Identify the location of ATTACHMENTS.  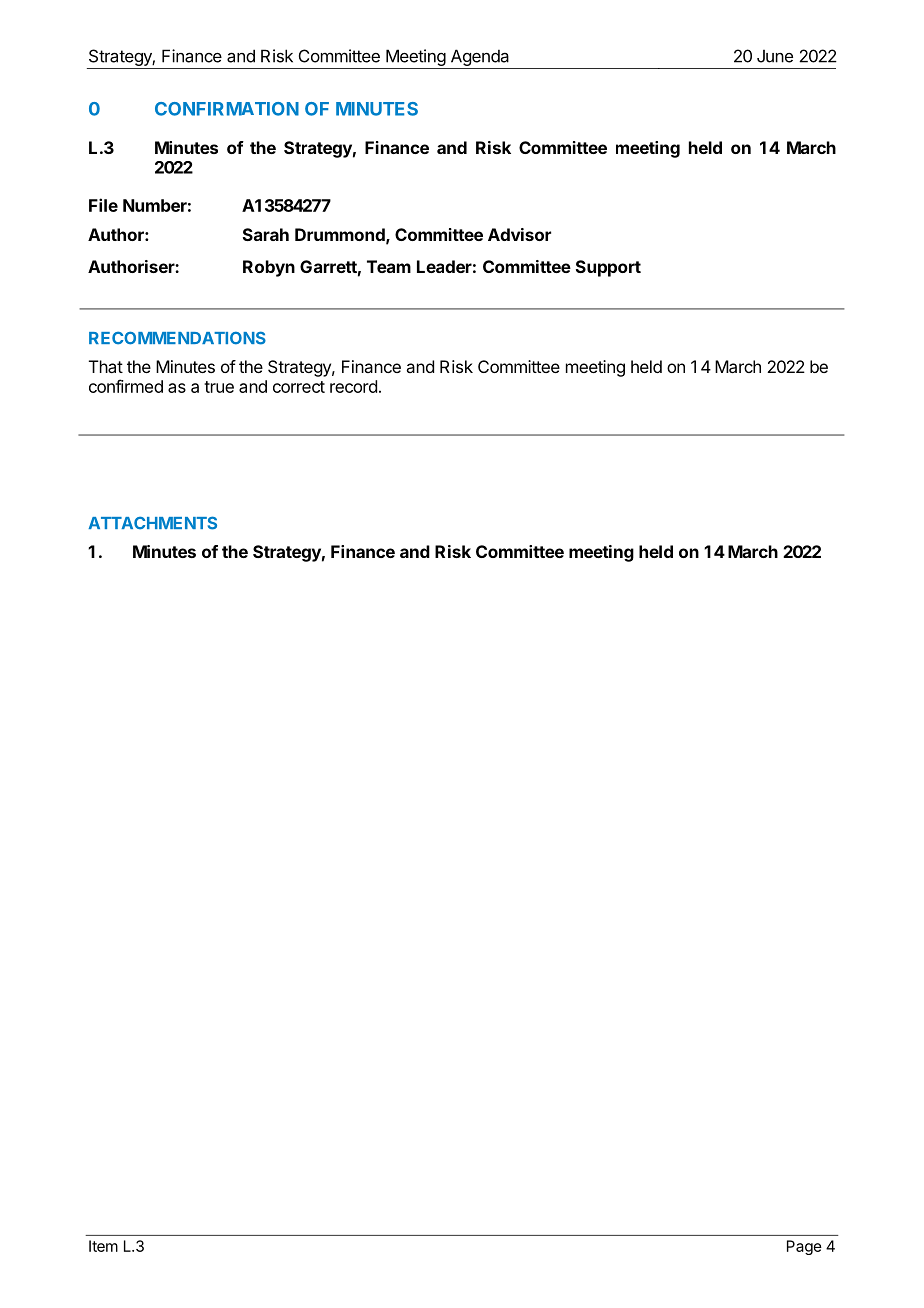
(152, 523).
